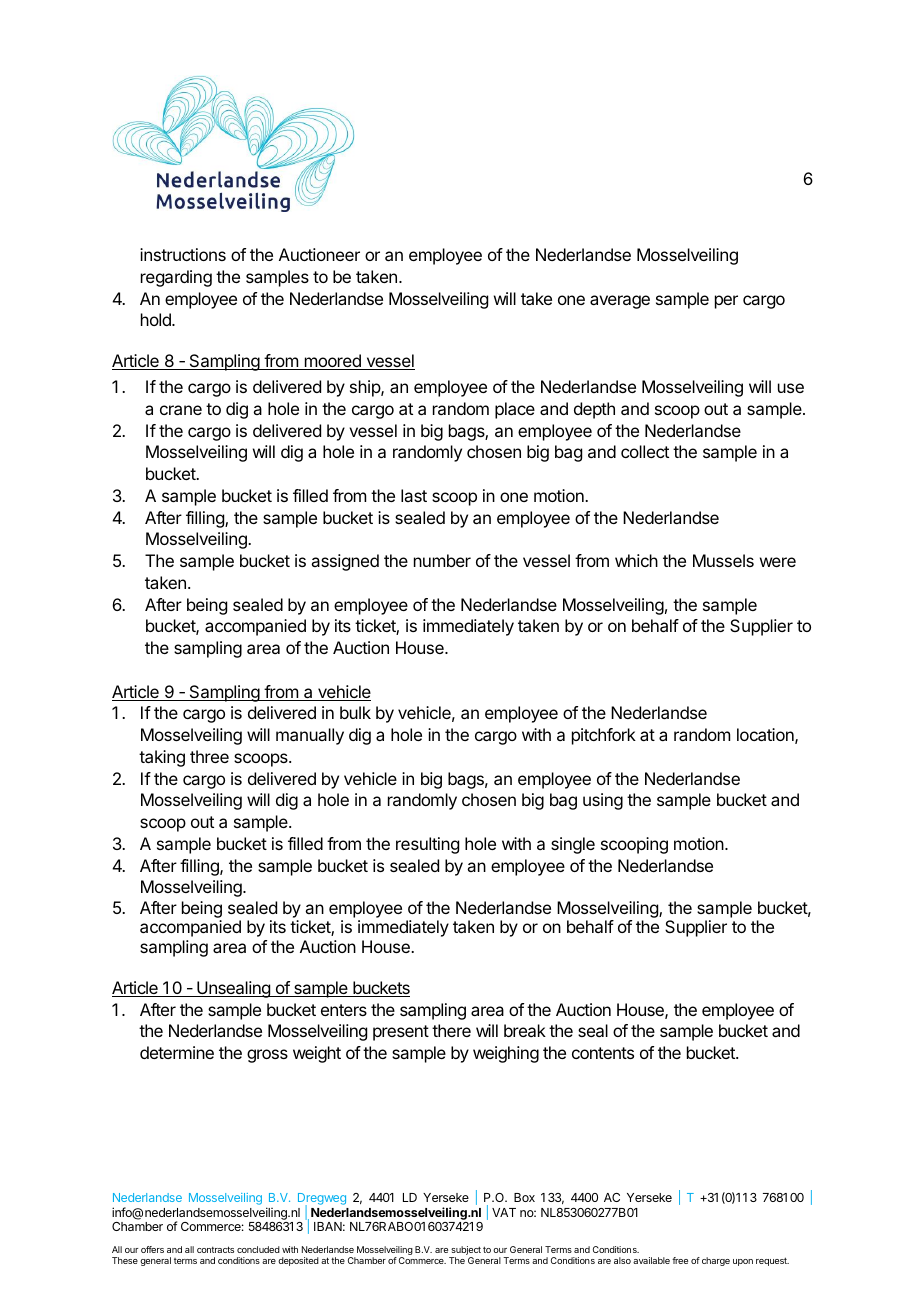 The height and width of the screenshot is (1308, 924). What do you see at coordinates (209, 756) in the screenshot?
I see `three` at bounding box center [209, 756].
